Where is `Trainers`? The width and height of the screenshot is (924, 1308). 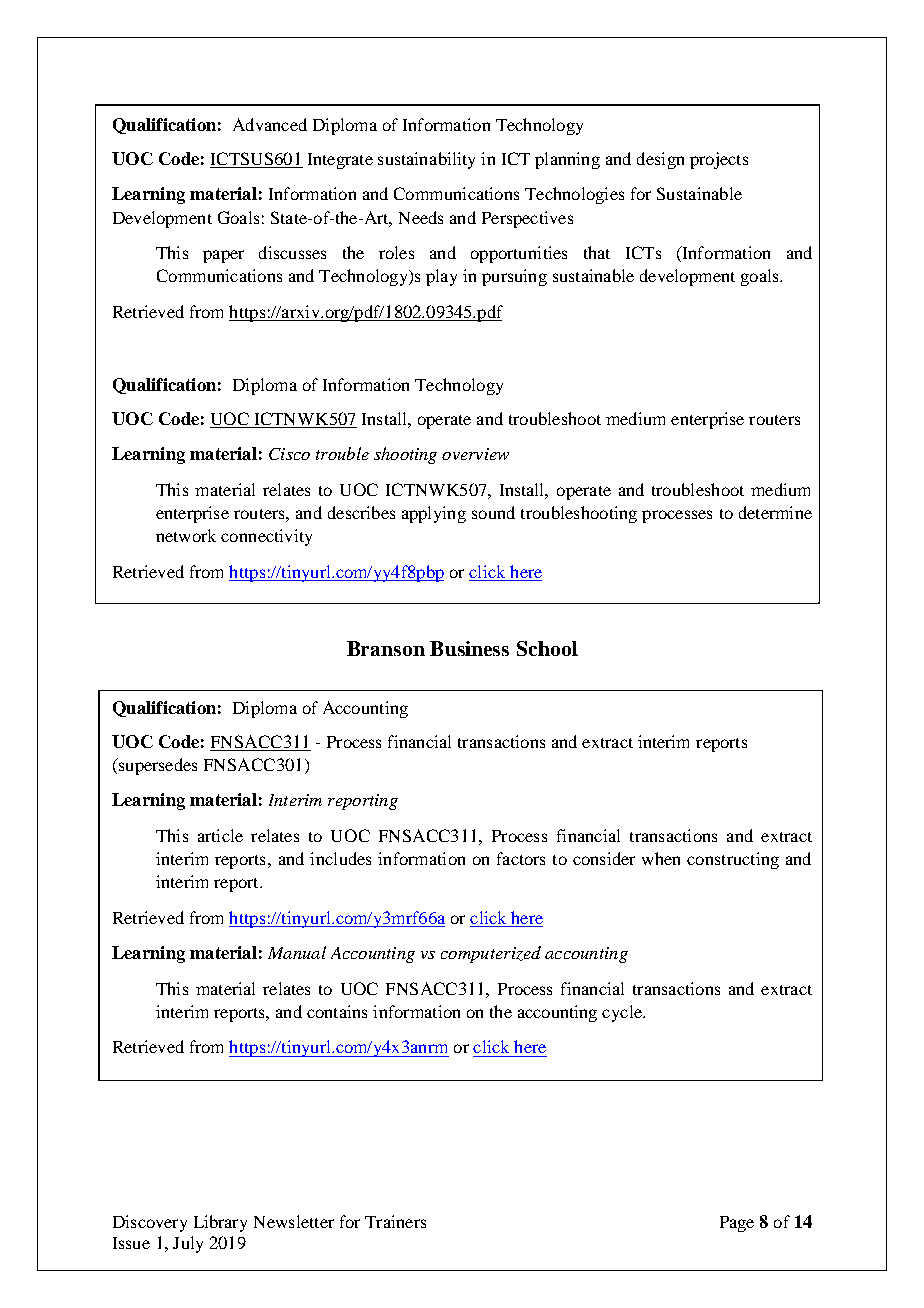 Trainers is located at coordinates (395, 1221).
